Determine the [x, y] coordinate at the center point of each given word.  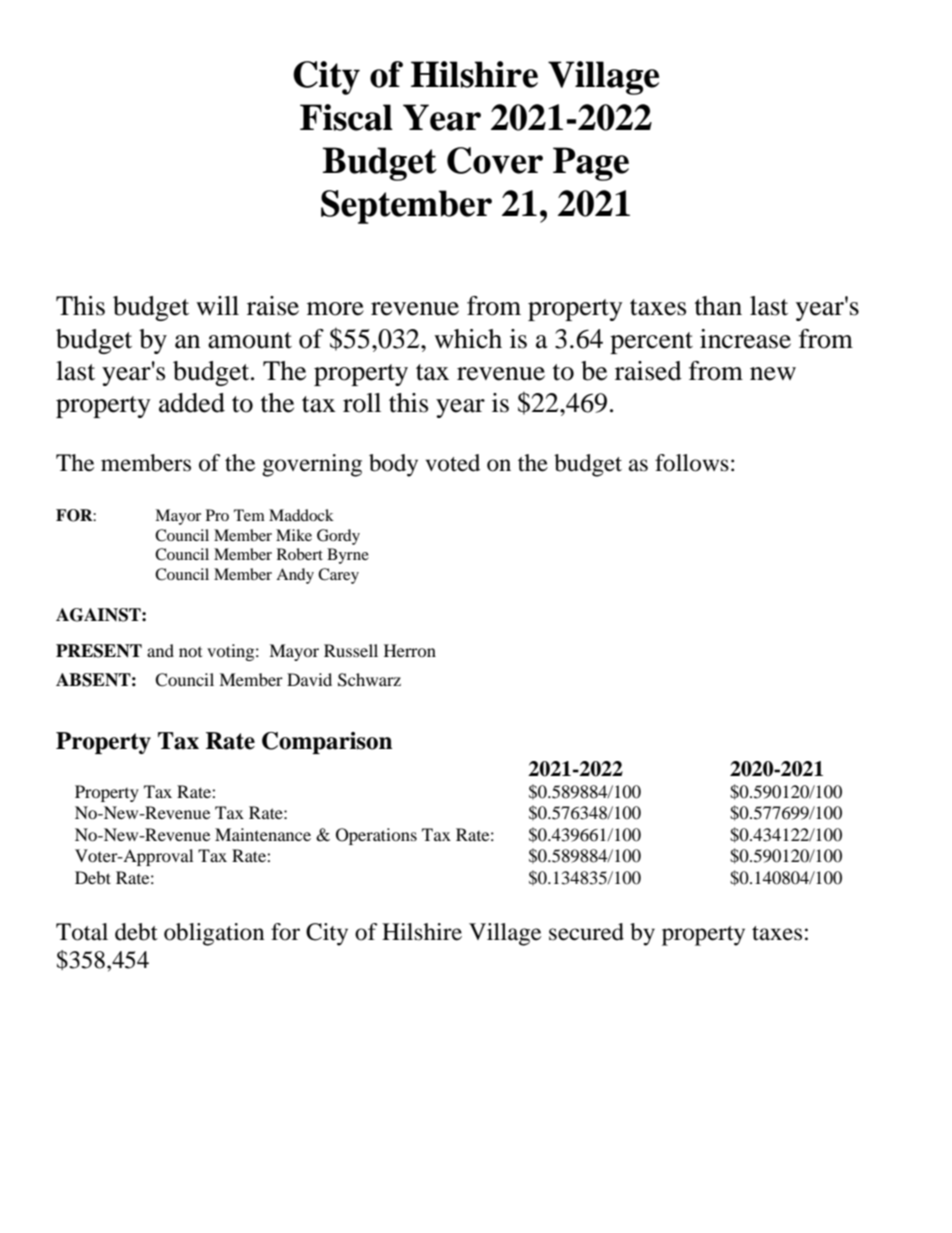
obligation [214, 934]
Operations [376, 836]
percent [651, 343]
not [190, 652]
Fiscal [346, 117]
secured [586, 932]
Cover [495, 160]
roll [362, 403]
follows [692, 463]
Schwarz [369, 680]
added [192, 403]
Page [591, 164]
